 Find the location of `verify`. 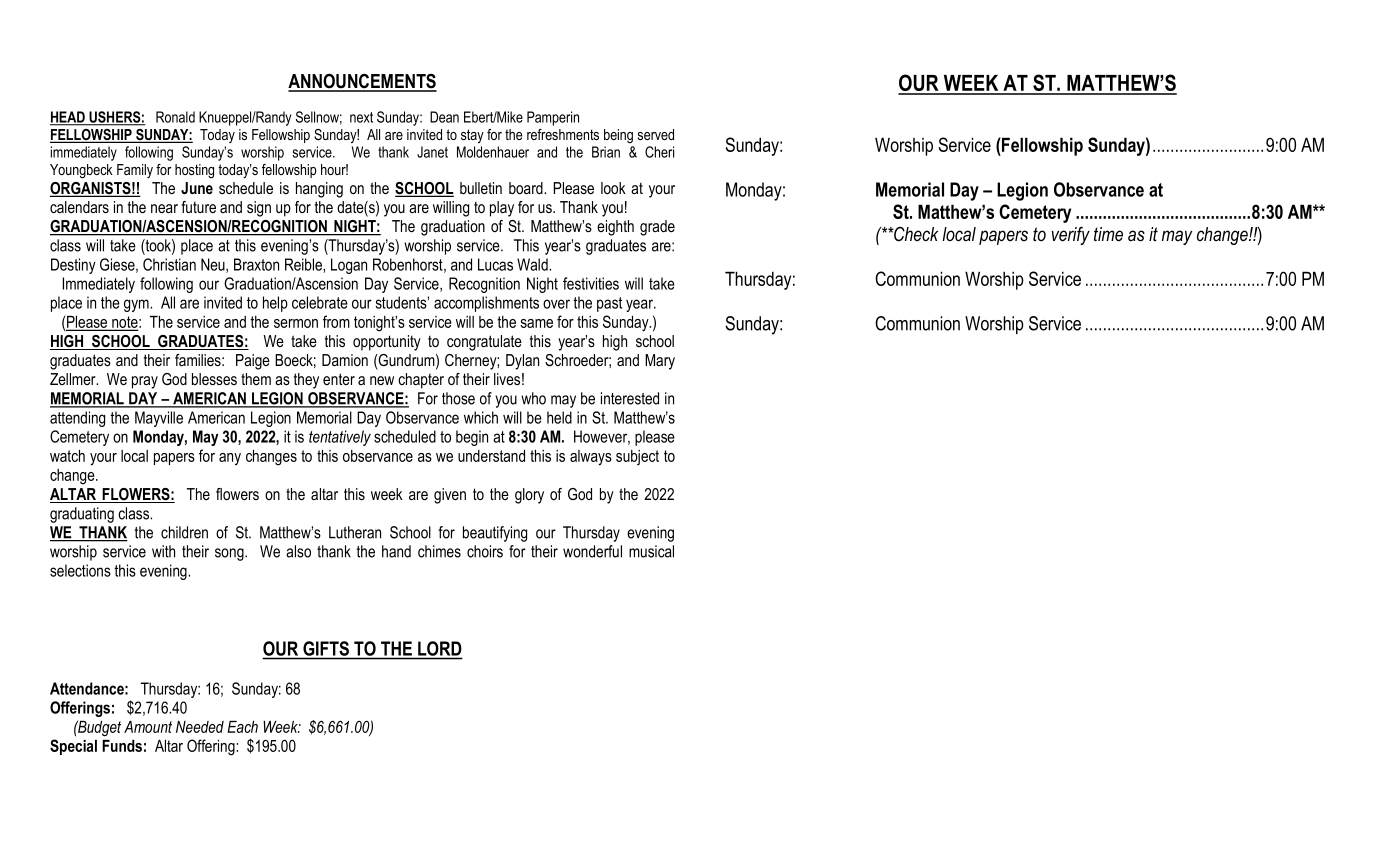

verify is located at coordinates (1071, 236).
